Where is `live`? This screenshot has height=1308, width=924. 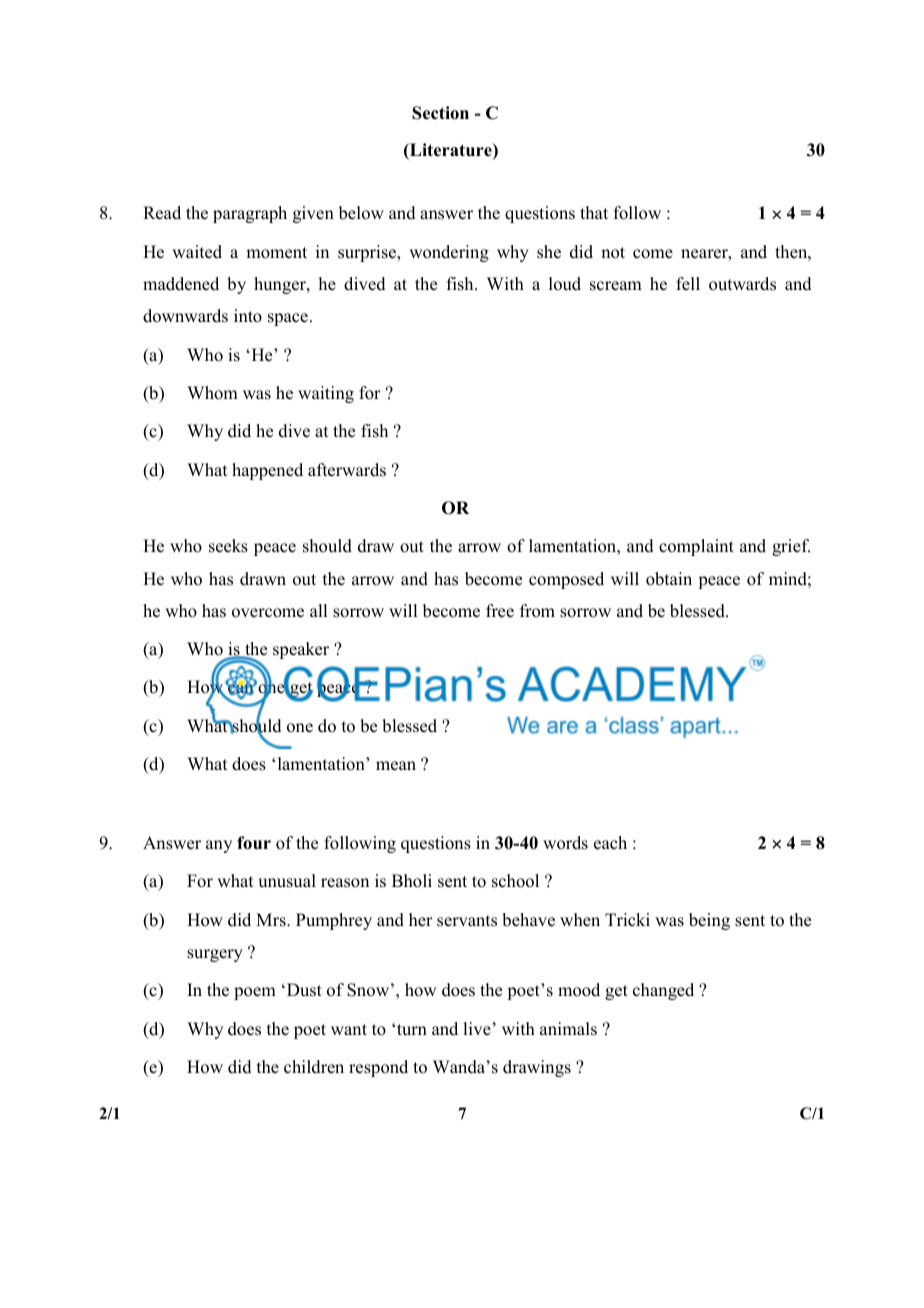 live is located at coordinates (477, 1029).
